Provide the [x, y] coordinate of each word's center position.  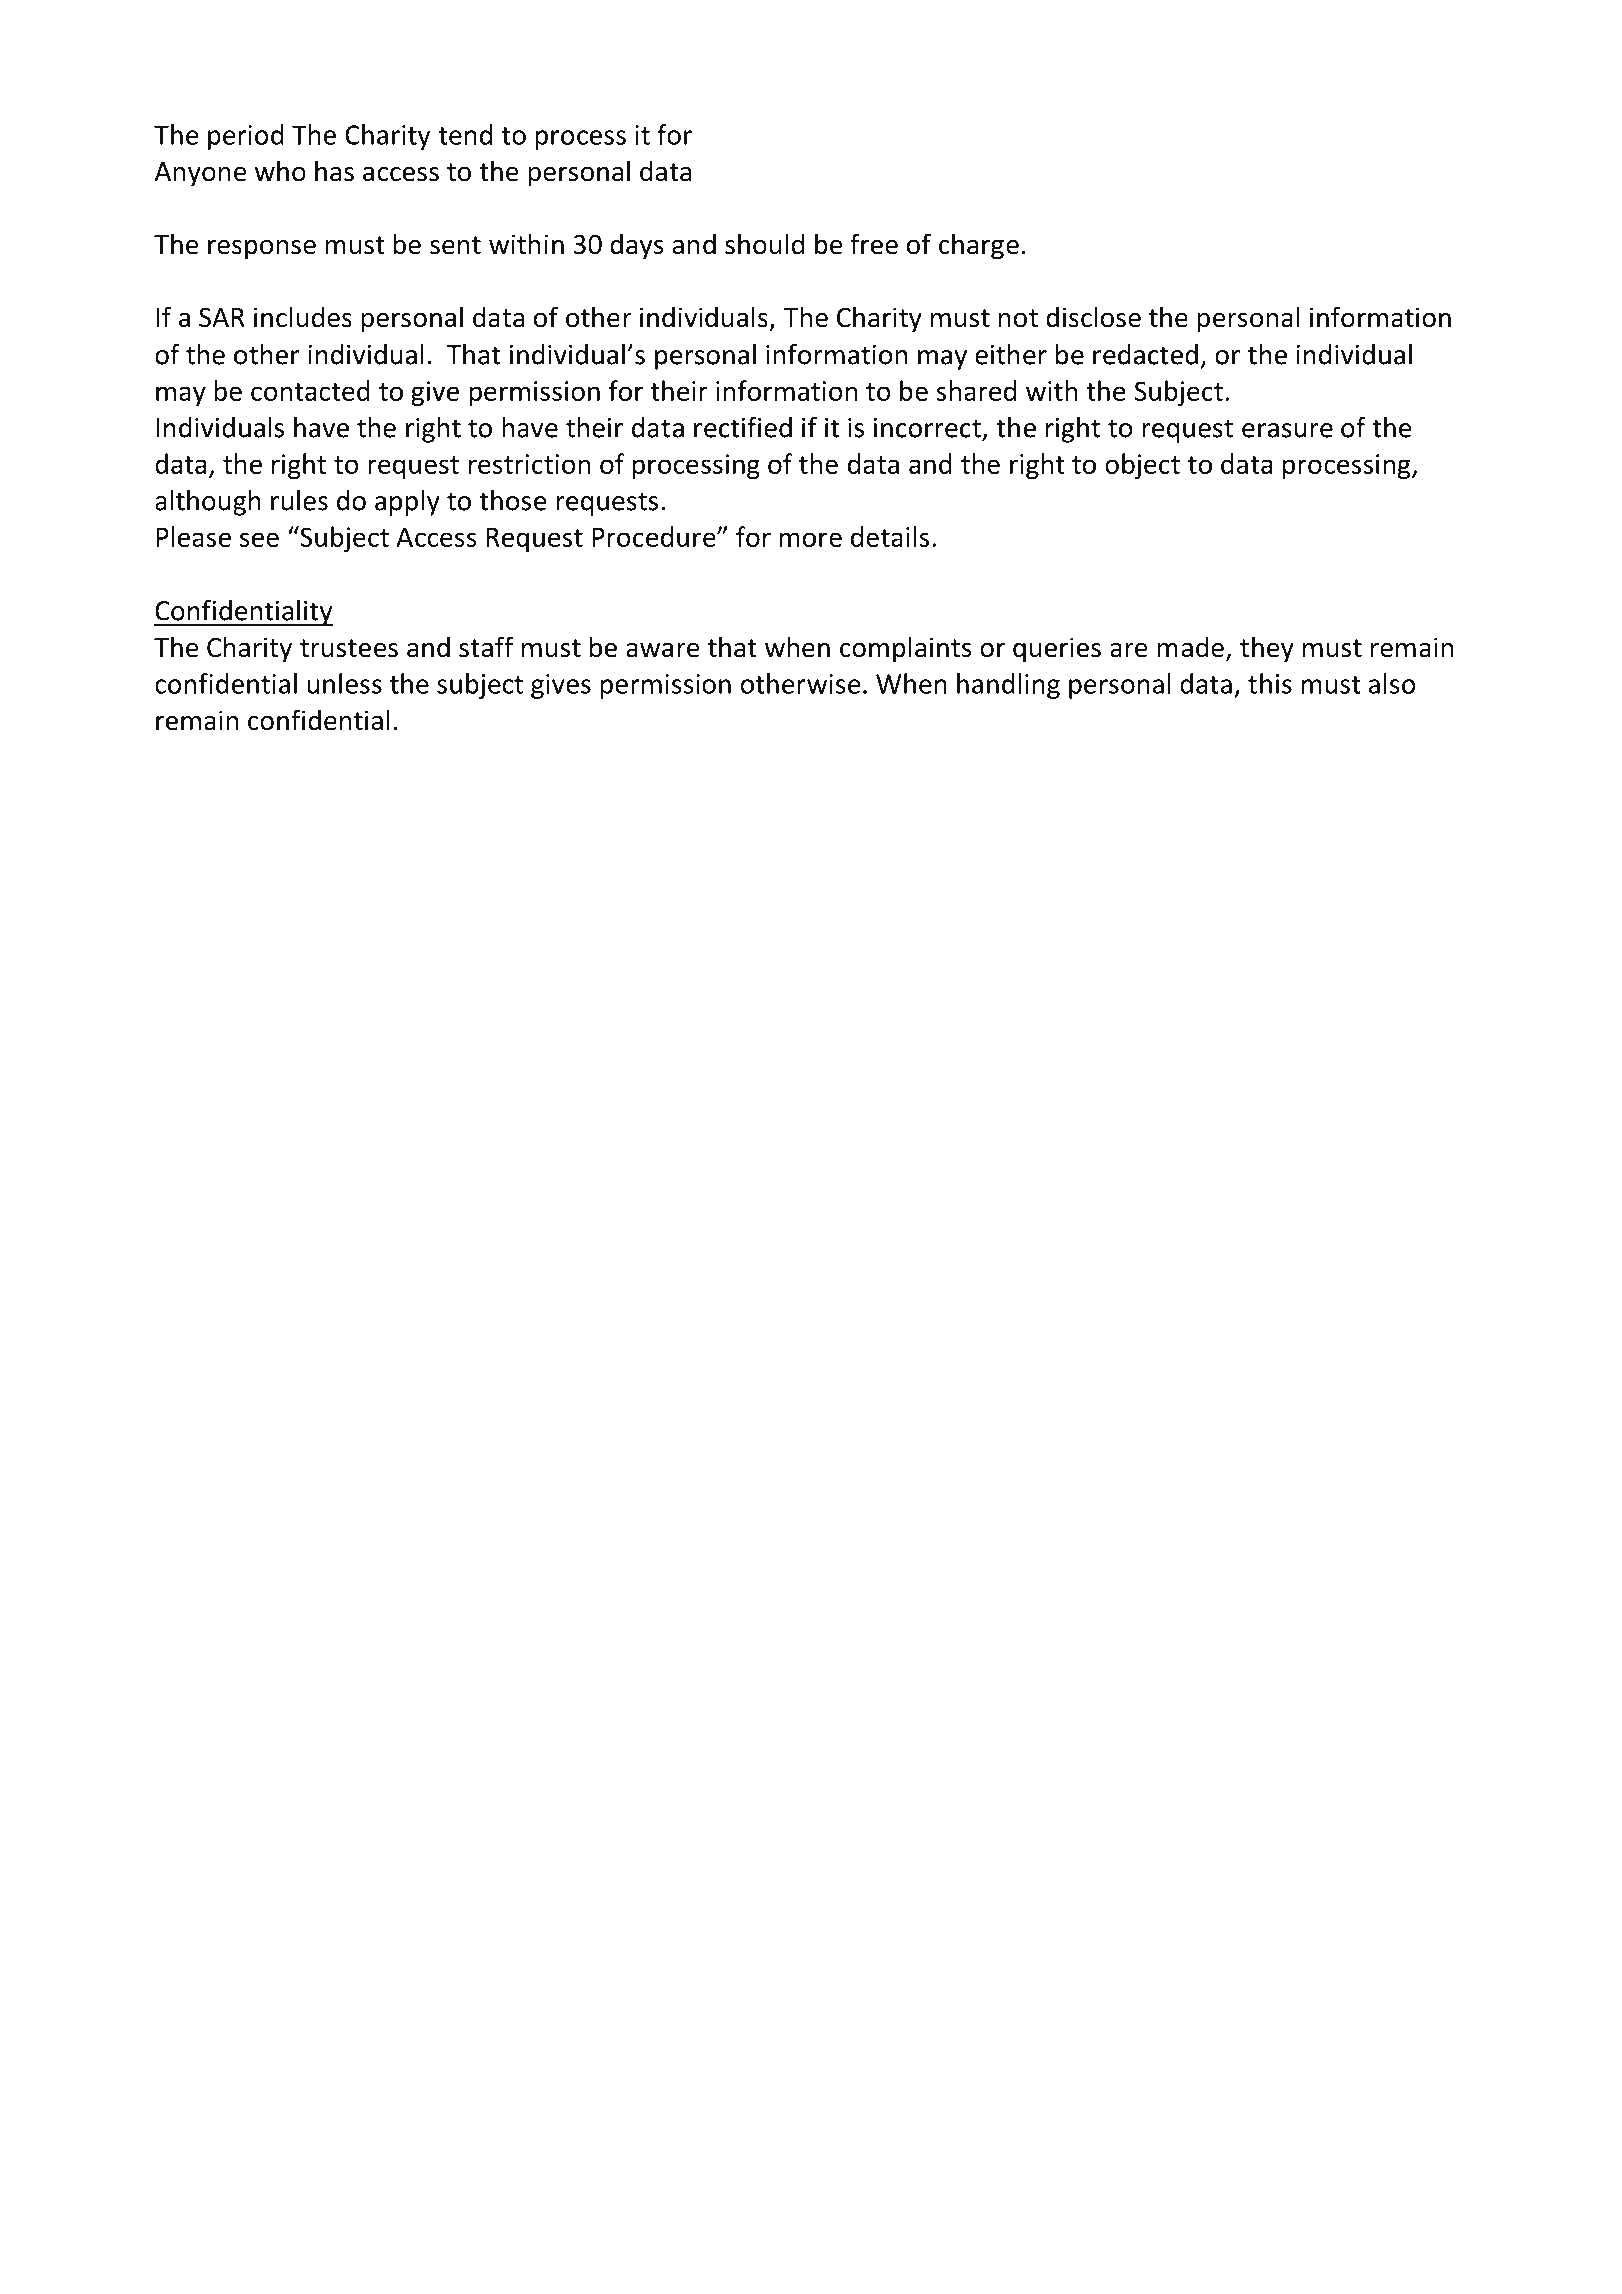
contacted [310, 390]
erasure [1287, 430]
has [334, 171]
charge [979, 246]
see [259, 539]
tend [465, 134]
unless [344, 683]
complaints [906, 649]
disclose [1093, 317]
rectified [743, 427]
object [1142, 466]
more [810, 539]
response [262, 250]
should [764, 244]
